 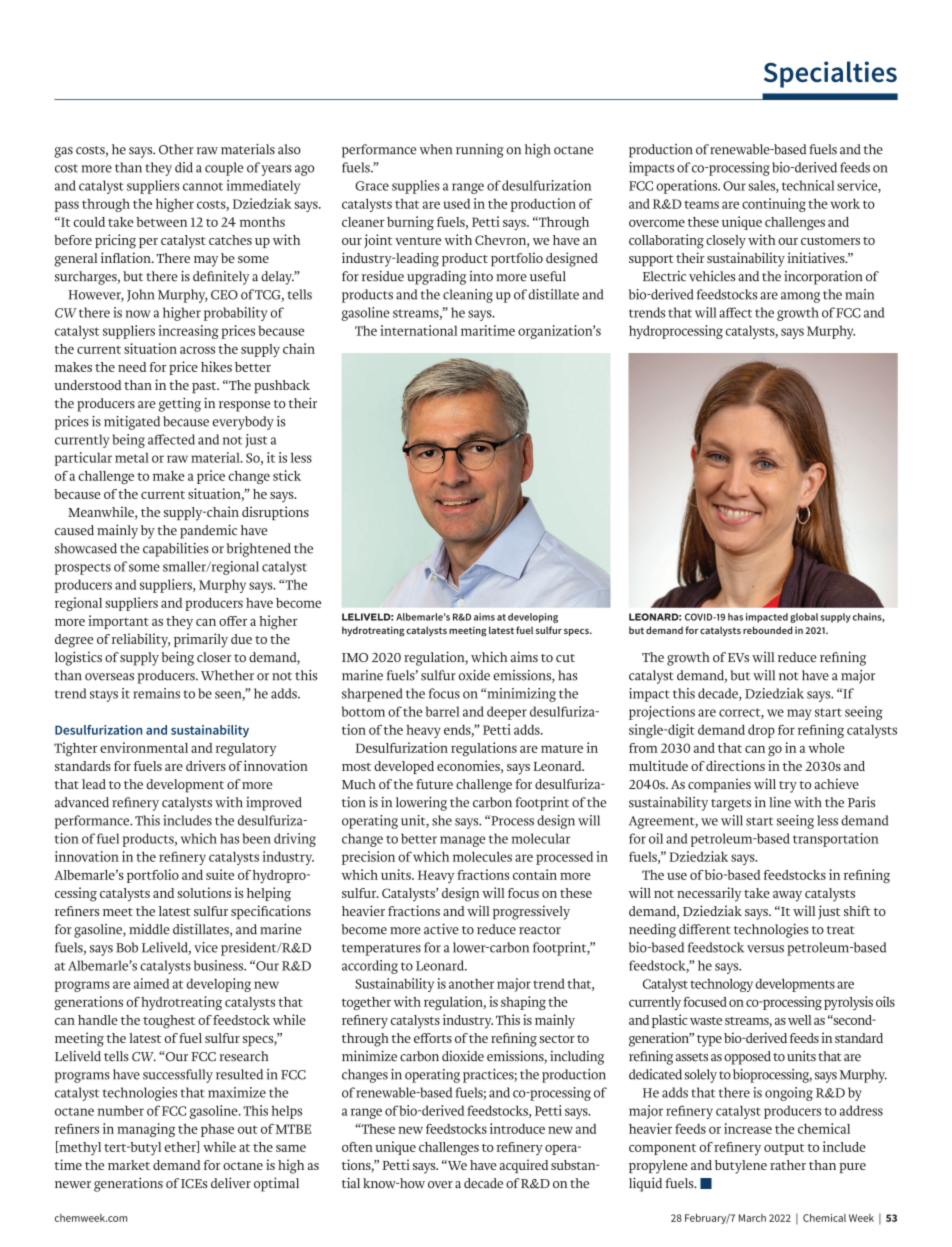 What do you see at coordinates (184, 167) in the screenshot?
I see `did` at bounding box center [184, 167].
